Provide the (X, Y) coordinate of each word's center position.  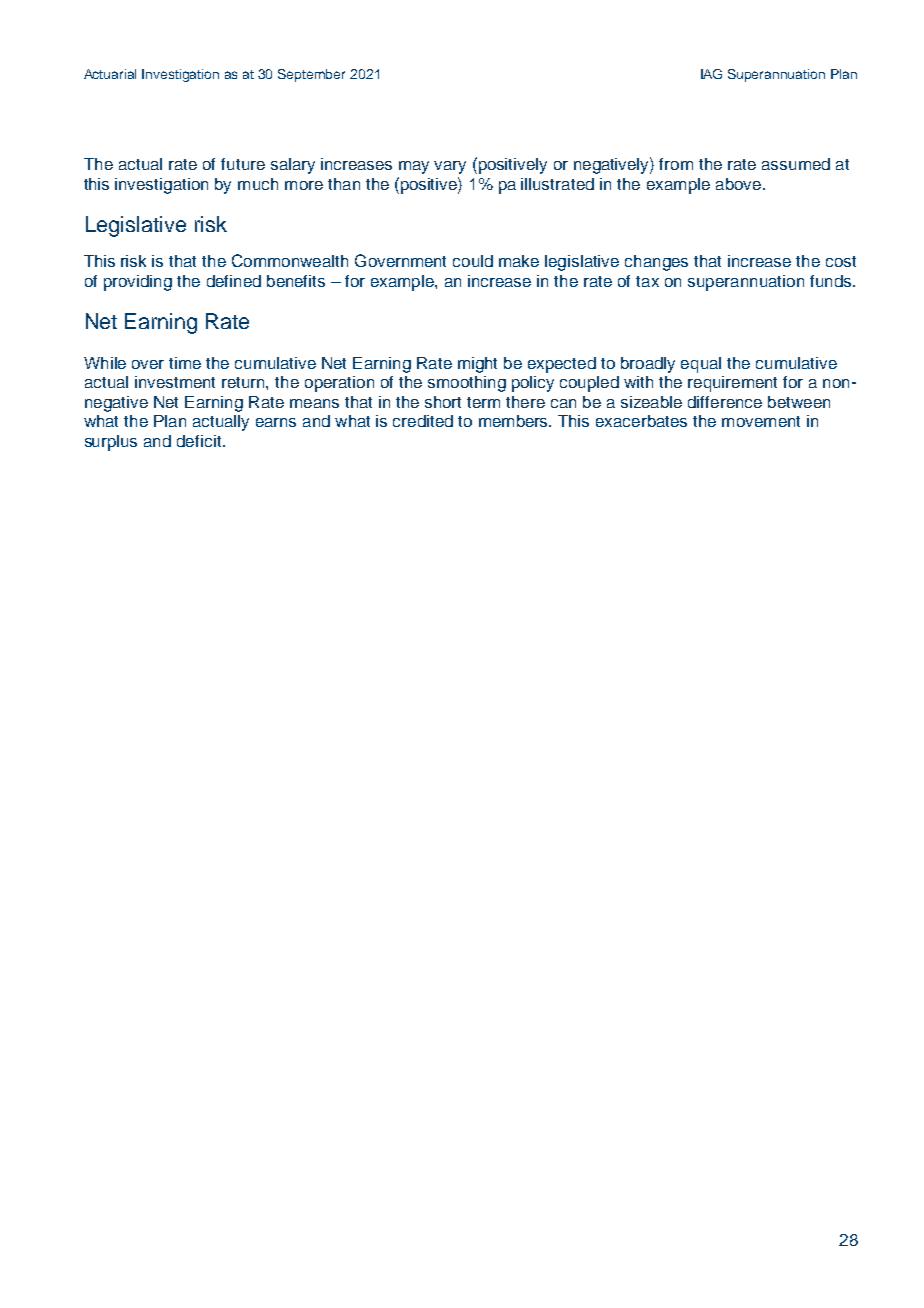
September (311, 75)
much (258, 184)
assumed (796, 164)
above (738, 184)
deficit (200, 441)
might (477, 365)
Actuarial (110, 74)
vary (450, 167)
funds (832, 281)
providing (138, 283)
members (515, 421)
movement (761, 421)
